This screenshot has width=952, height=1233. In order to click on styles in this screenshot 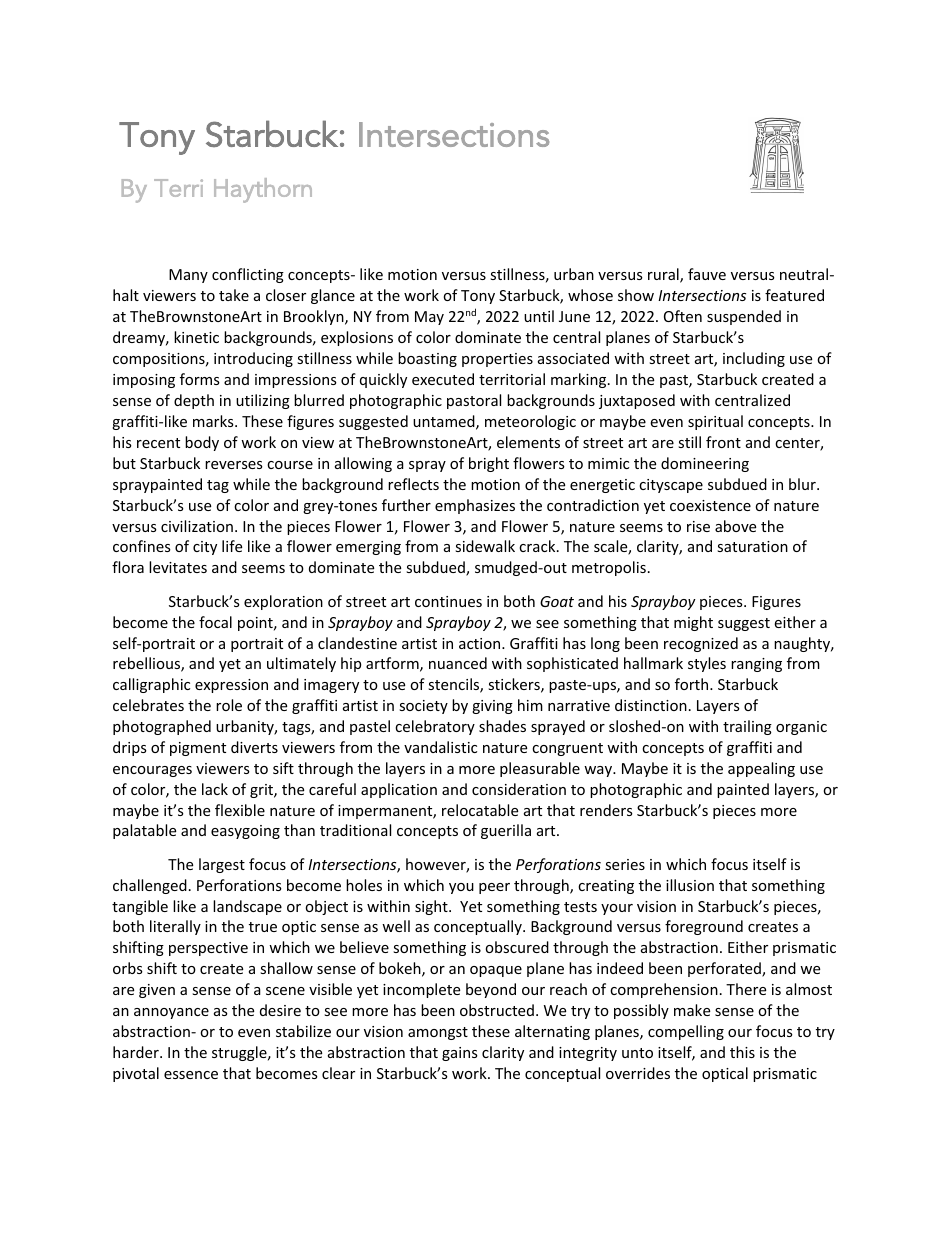, I will do `click(707, 664)`.
